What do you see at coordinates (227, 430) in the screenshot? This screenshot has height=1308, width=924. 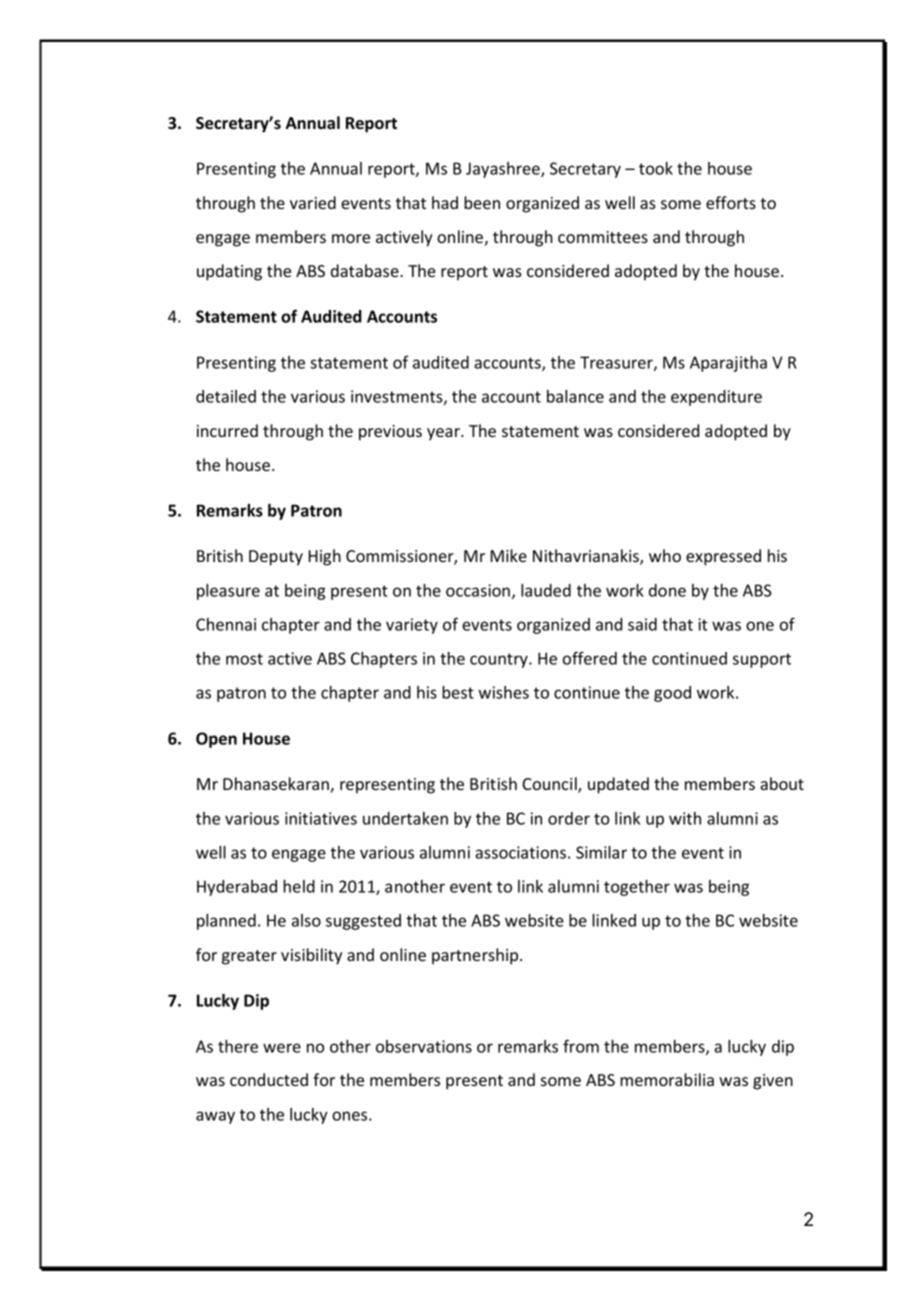 I see `incurred` at bounding box center [227, 430].
